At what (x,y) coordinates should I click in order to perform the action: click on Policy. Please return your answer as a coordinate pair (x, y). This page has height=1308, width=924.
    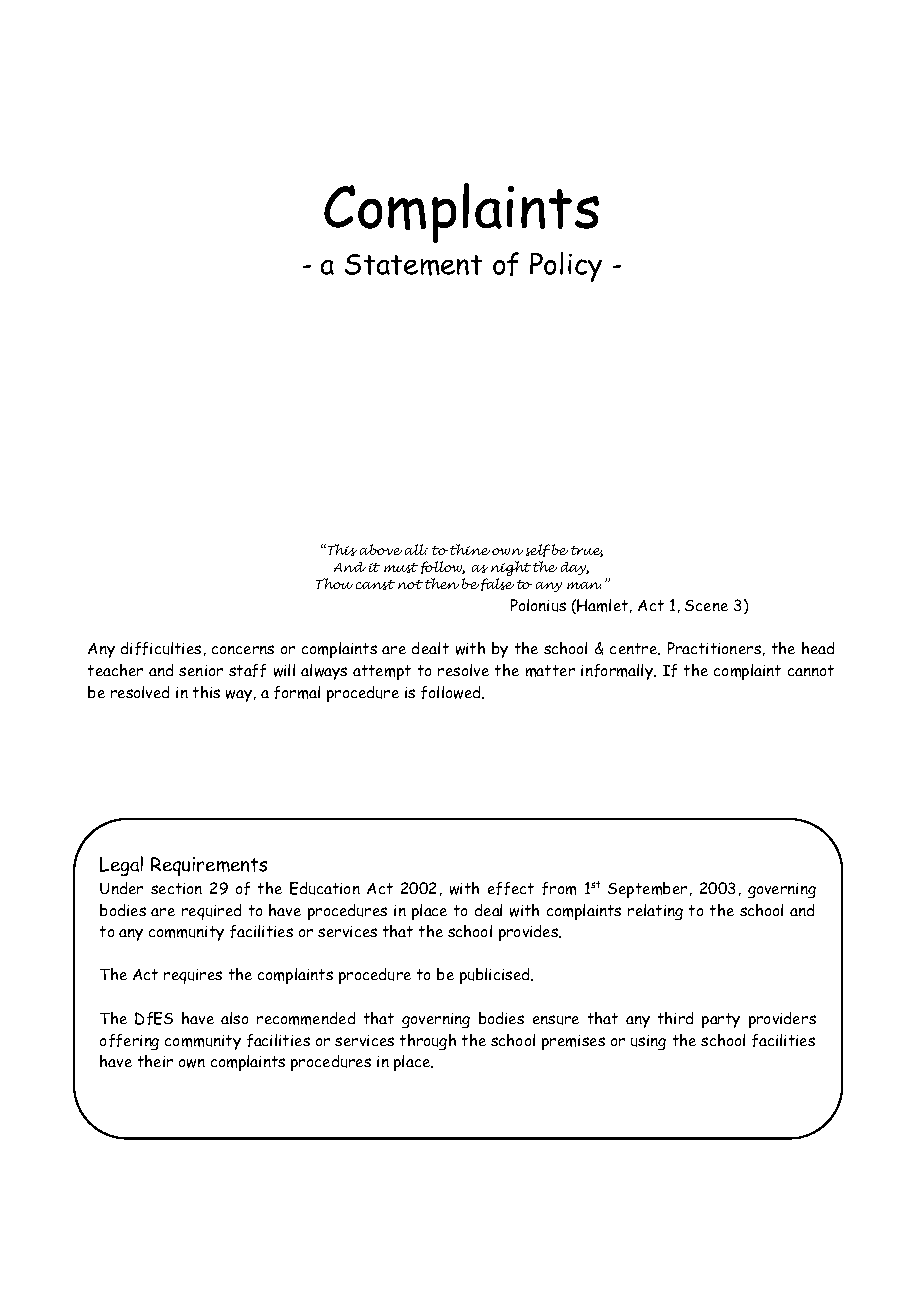
    Looking at the image, I should click on (566, 267).
